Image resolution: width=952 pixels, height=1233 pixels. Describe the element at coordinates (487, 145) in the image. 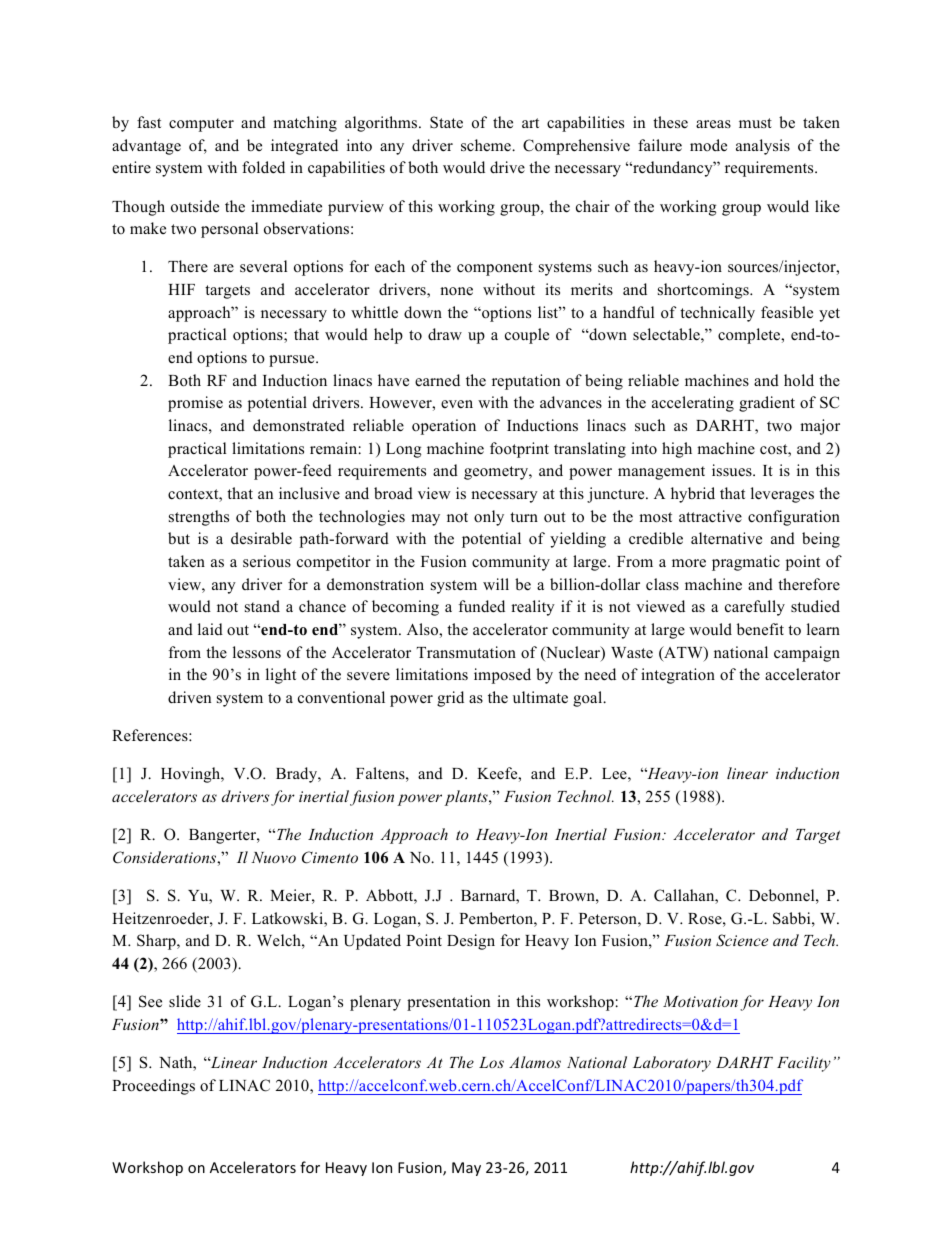

I see `scheme` at that location.
